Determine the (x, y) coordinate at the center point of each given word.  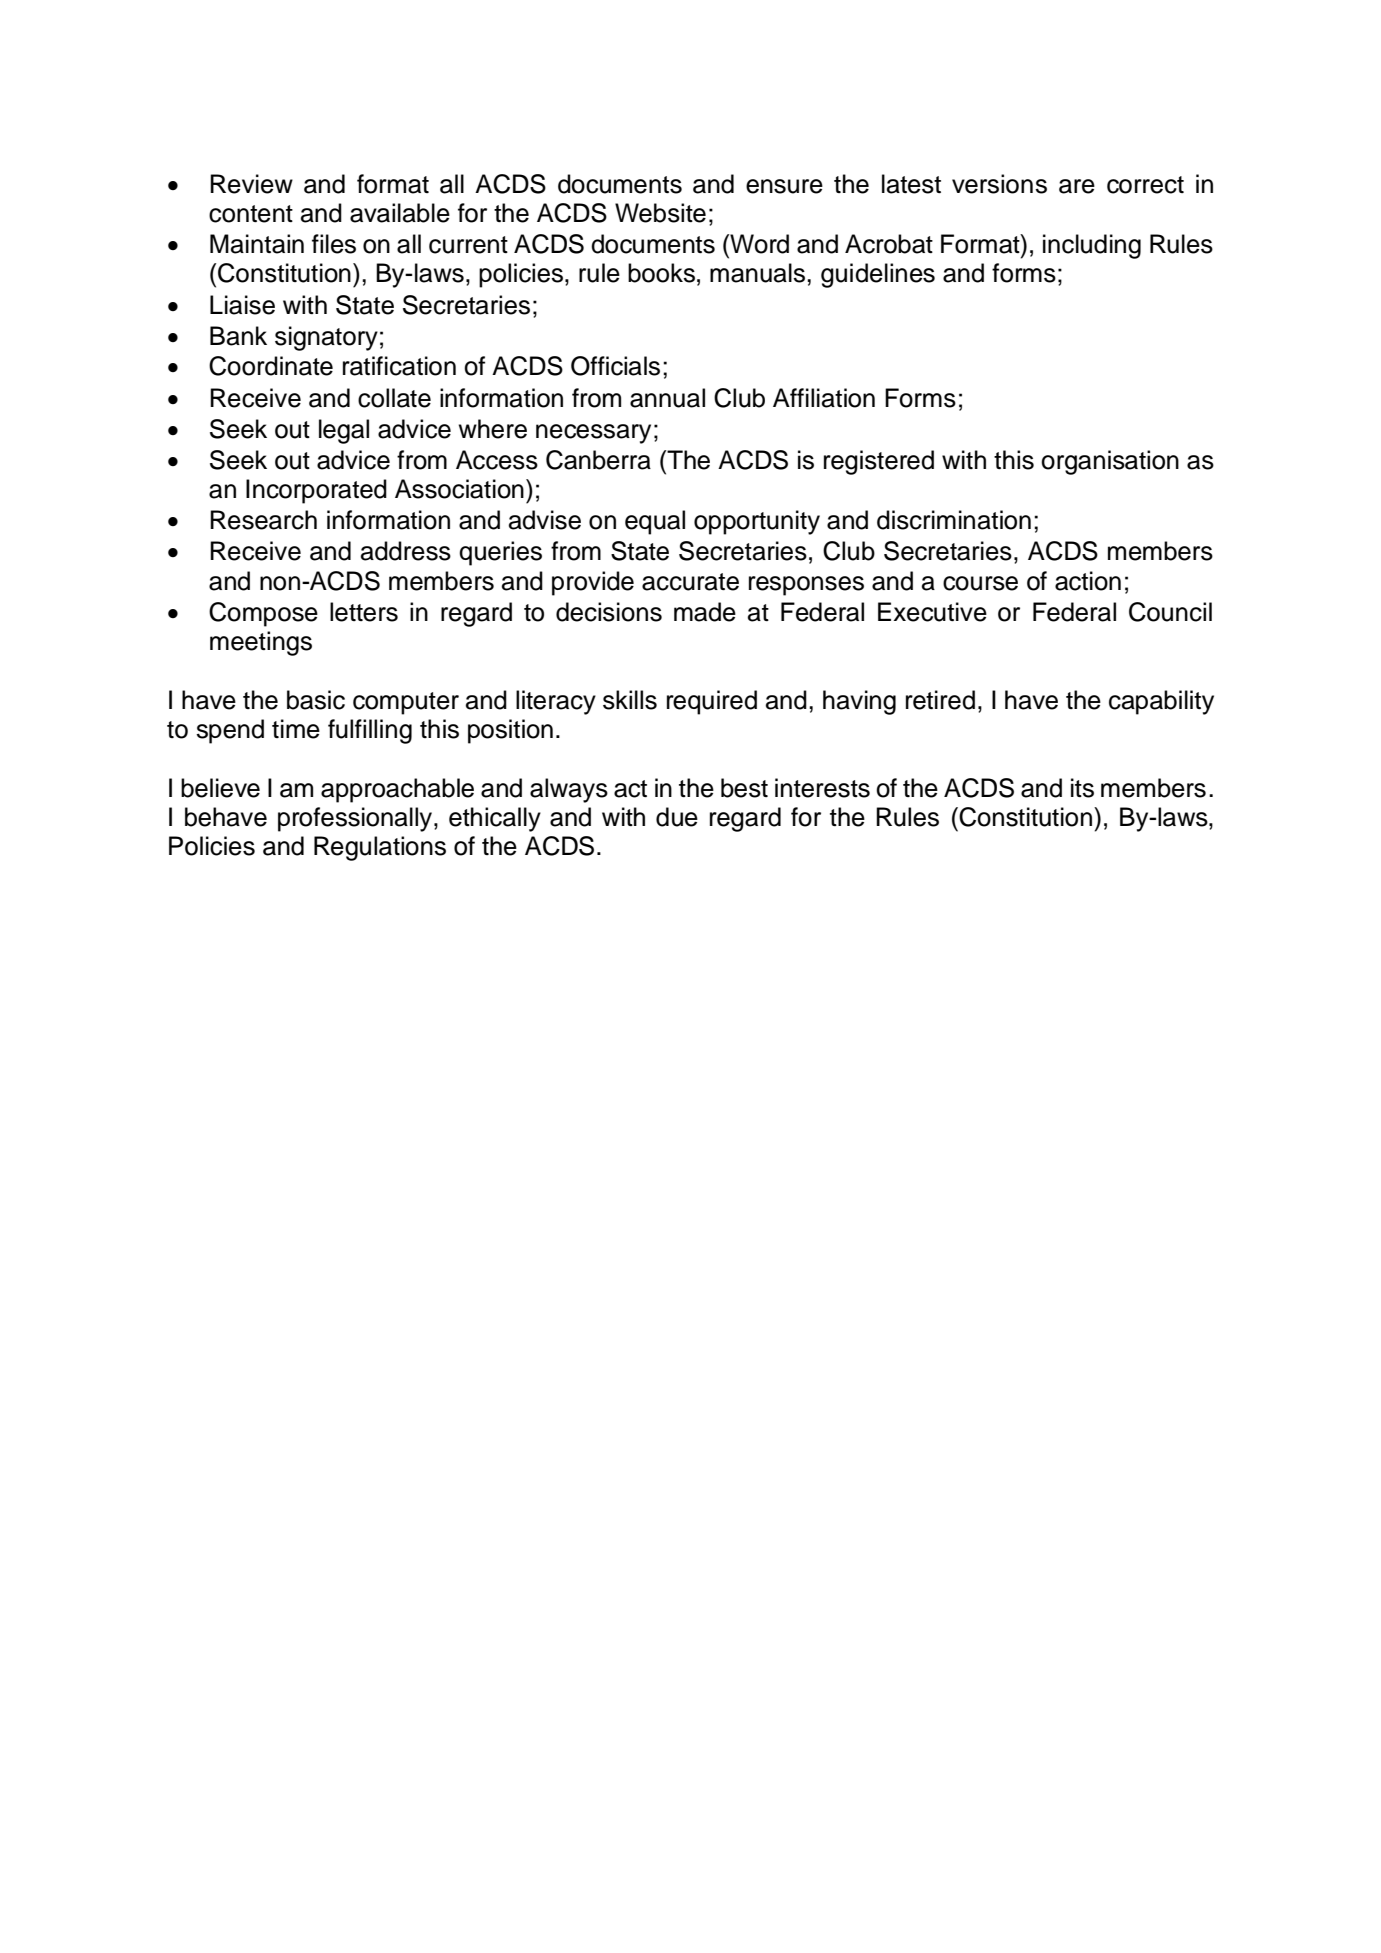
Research (263, 520)
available (400, 213)
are (1077, 186)
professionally (356, 819)
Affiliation (824, 398)
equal (655, 522)
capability (1161, 702)
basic (316, 700)
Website (660, 213)
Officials (615, 366)
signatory (326, 338)
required (712, 702)
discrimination (954, 520)
